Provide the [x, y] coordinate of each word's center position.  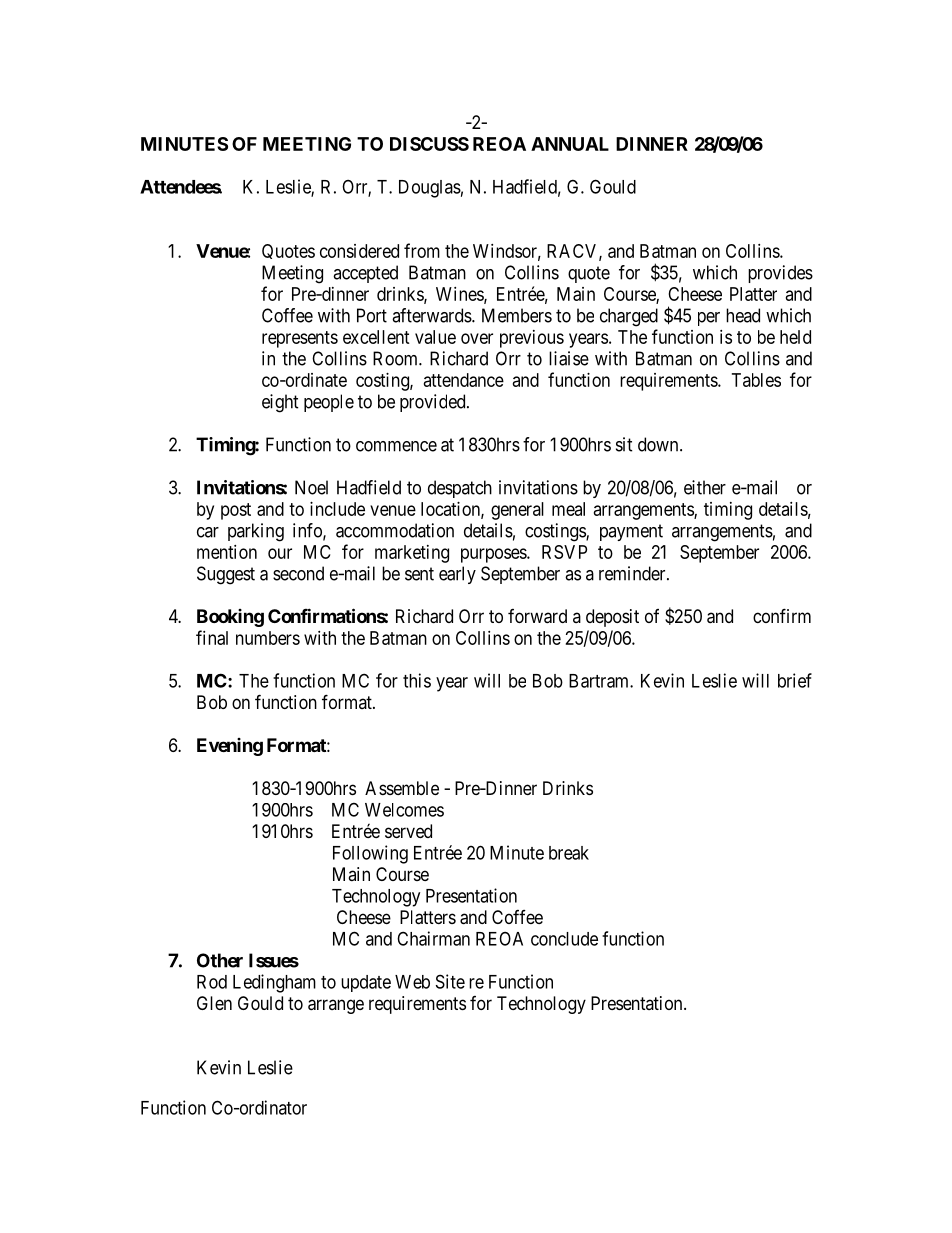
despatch [460, 489]
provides [780, 274]
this [417, 680]
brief [795, 680]
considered [359, 251]
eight [280, 403]
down [659, 444]
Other [220, 960]
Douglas [430, 189]
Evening [230, 747]
